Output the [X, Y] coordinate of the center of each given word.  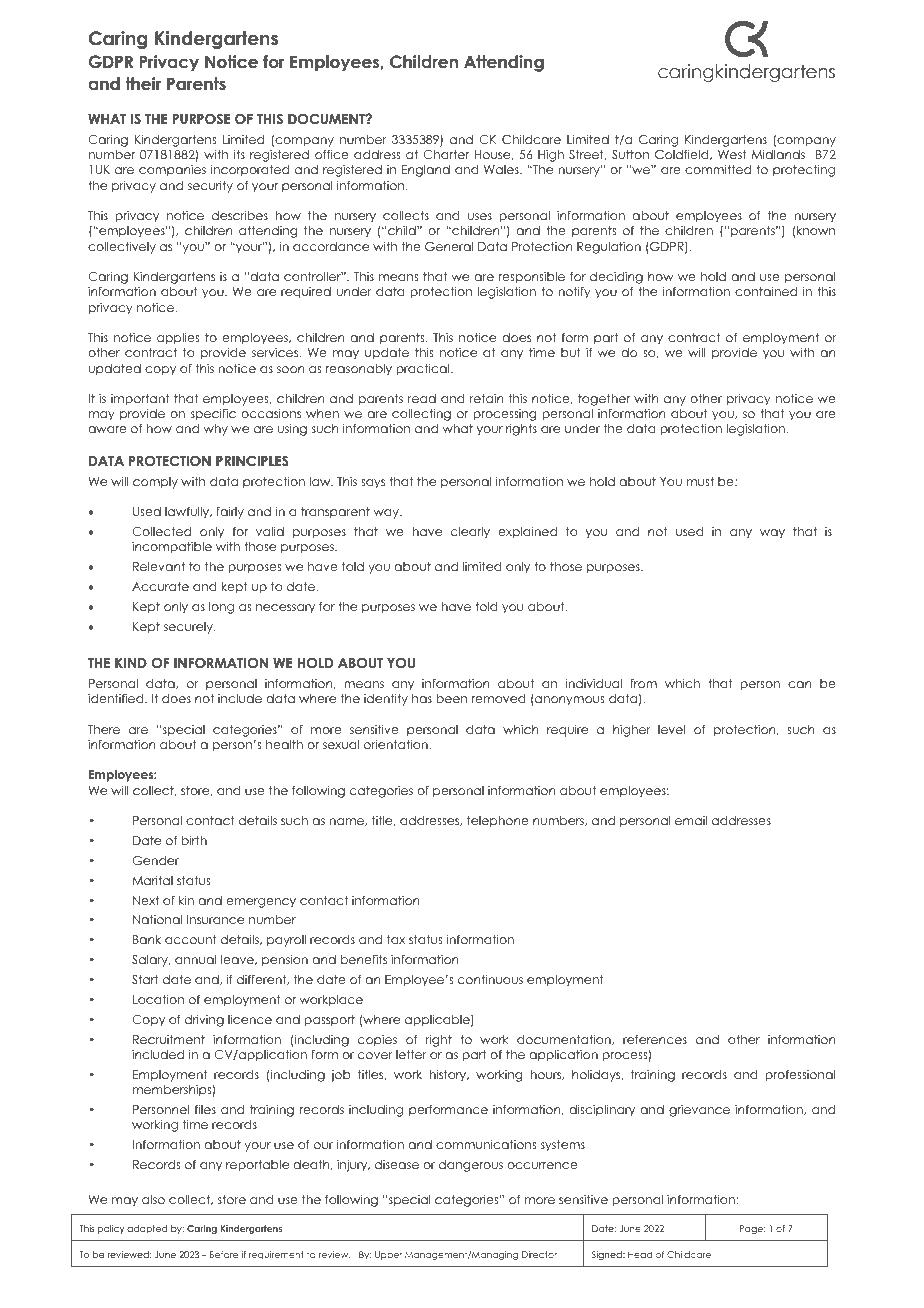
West [732, 154]
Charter [446, 155]
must [700, 481]
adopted [147, 1229]
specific [213, 414]
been [451, 698]
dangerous [471, 1166]
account [191, 939]
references [655, 1039]
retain [486, 398]
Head [640, 1254]
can [799, 684]
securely [189, 628]
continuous [490, 979]
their [143, 84]
